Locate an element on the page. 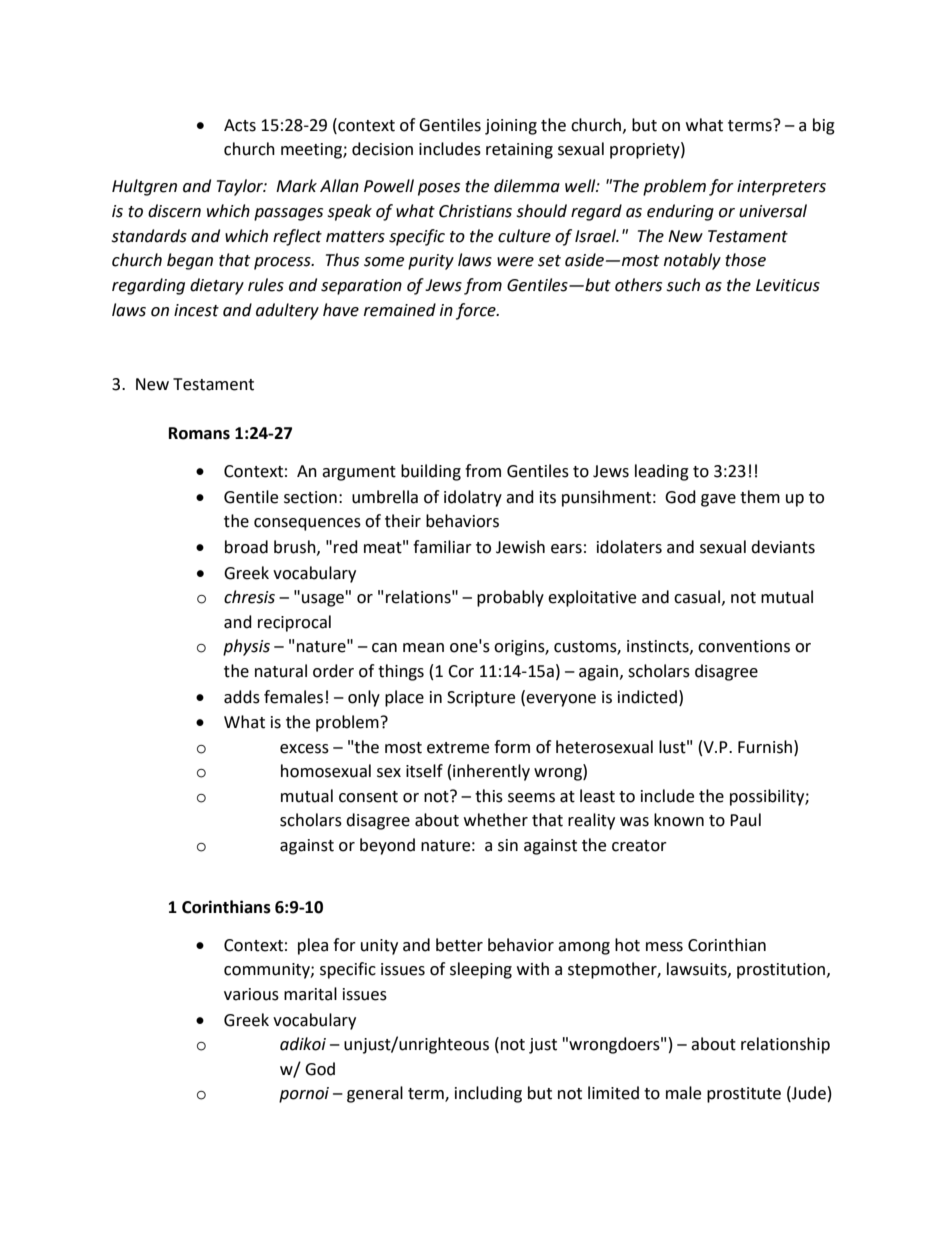 The width and height of the page is (952, 1233). various is located at coordinates (251, 994).
